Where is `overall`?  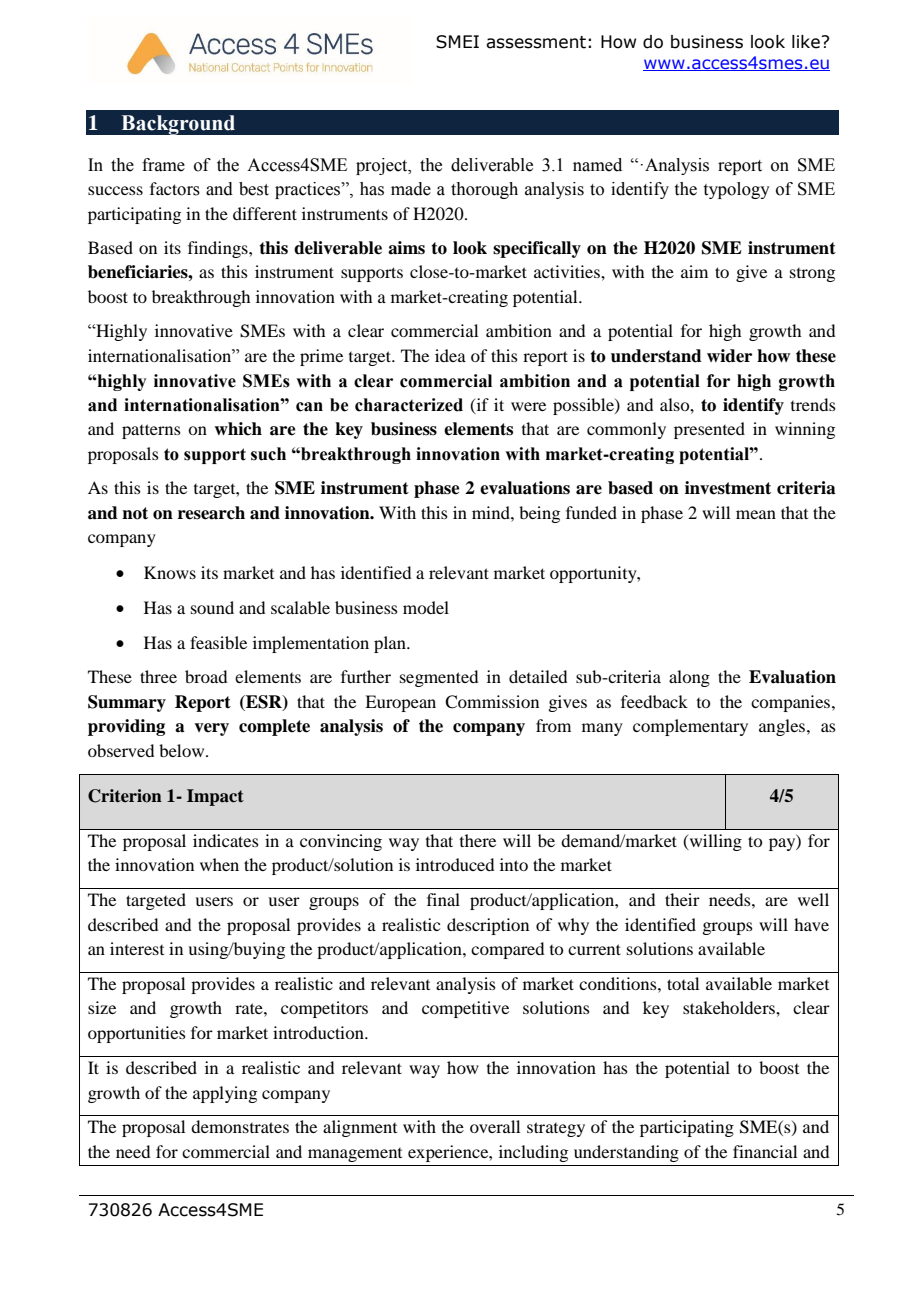 overall is located at coordinates (495, 1126).
